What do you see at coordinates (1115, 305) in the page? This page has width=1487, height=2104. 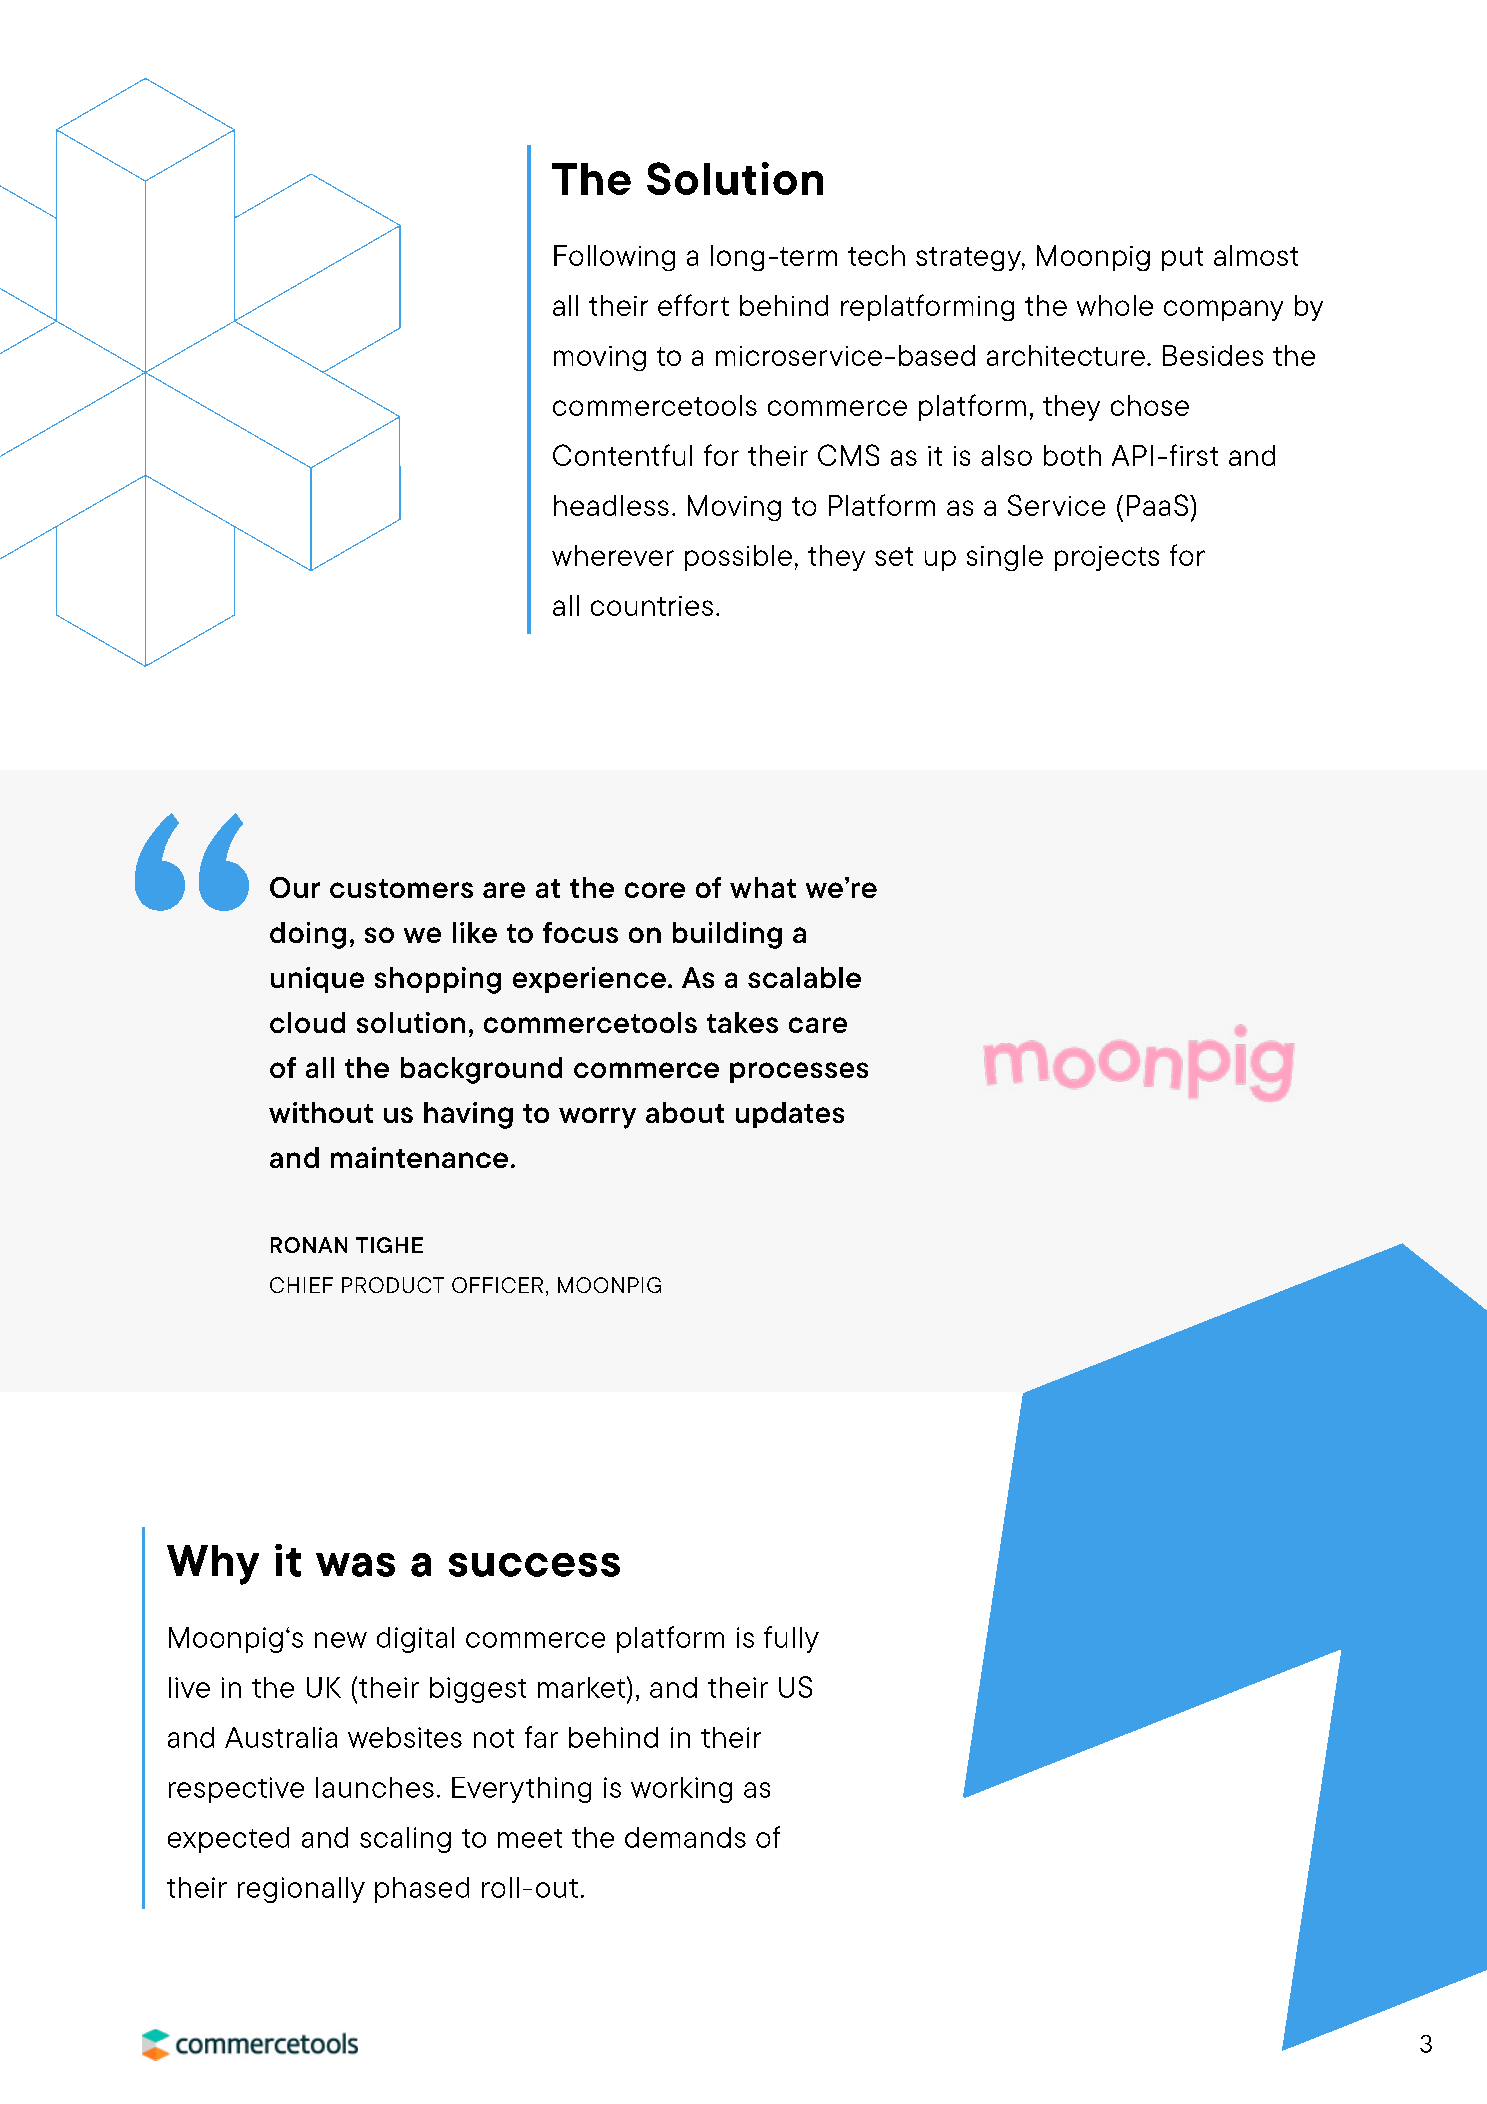 I see `whole` at bounding box center [1115, 305].
